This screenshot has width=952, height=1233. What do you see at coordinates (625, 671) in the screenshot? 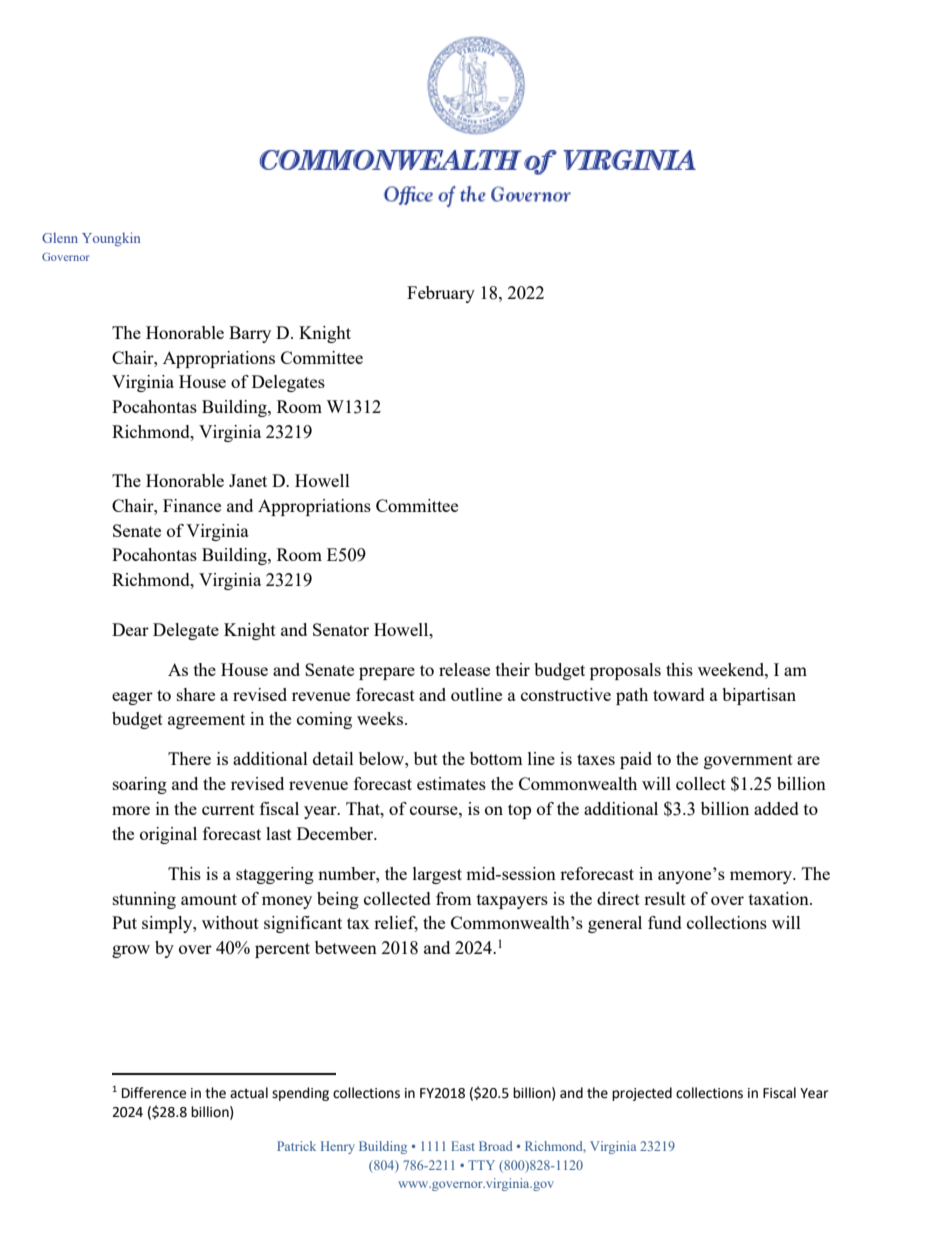
I see `proposals` at bounding box center [625, 671].
